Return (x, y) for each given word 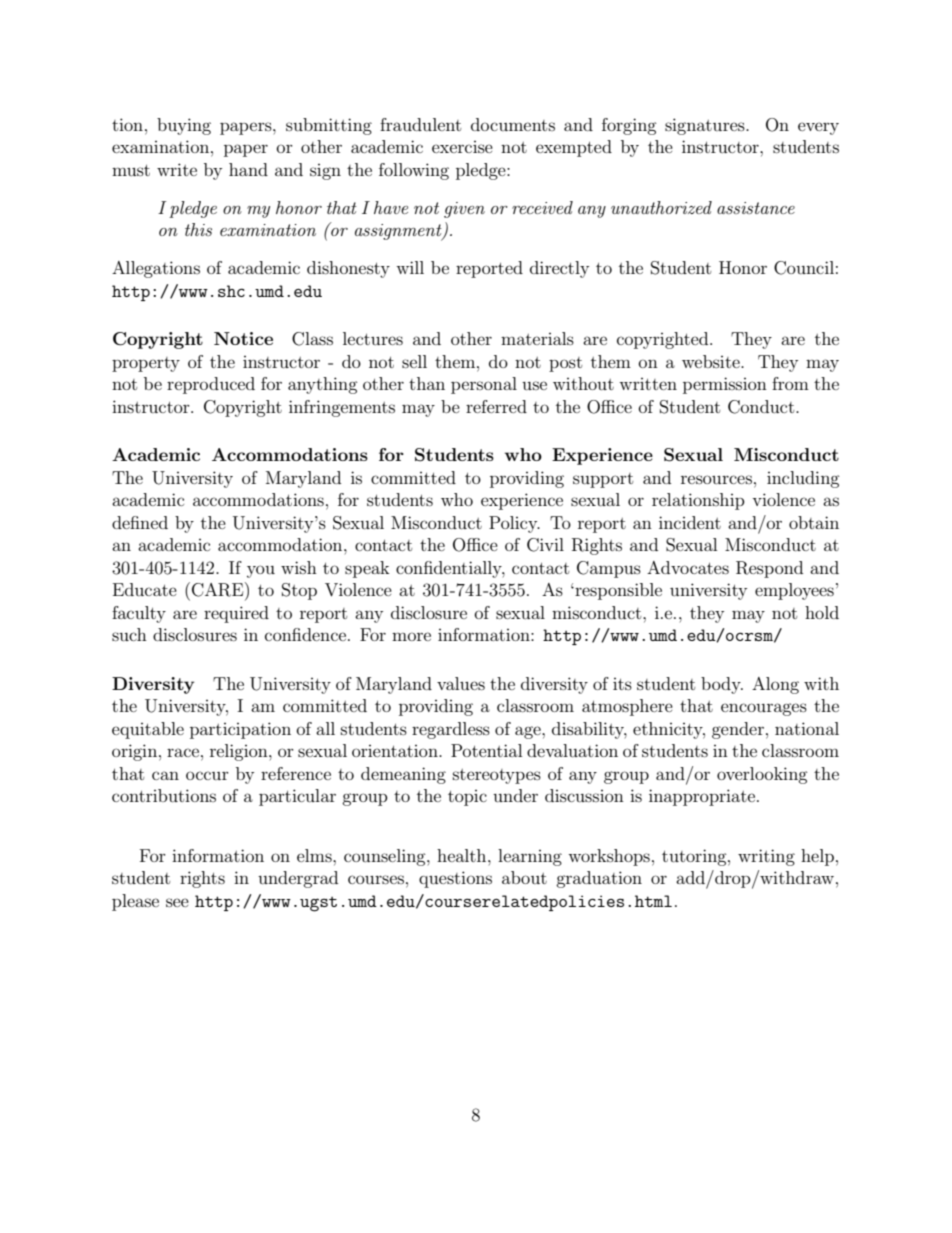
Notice (243, 338)
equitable (148, 730)
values (461, 683)
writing (766, 857)
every (818, 128)
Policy (514, 524)
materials (537, 338)
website (712, 361)
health (463, 855)
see (177, 902)
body (722, 685)
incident (690, 522)
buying (184, 126)
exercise (462, 147)
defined (140, 522)
